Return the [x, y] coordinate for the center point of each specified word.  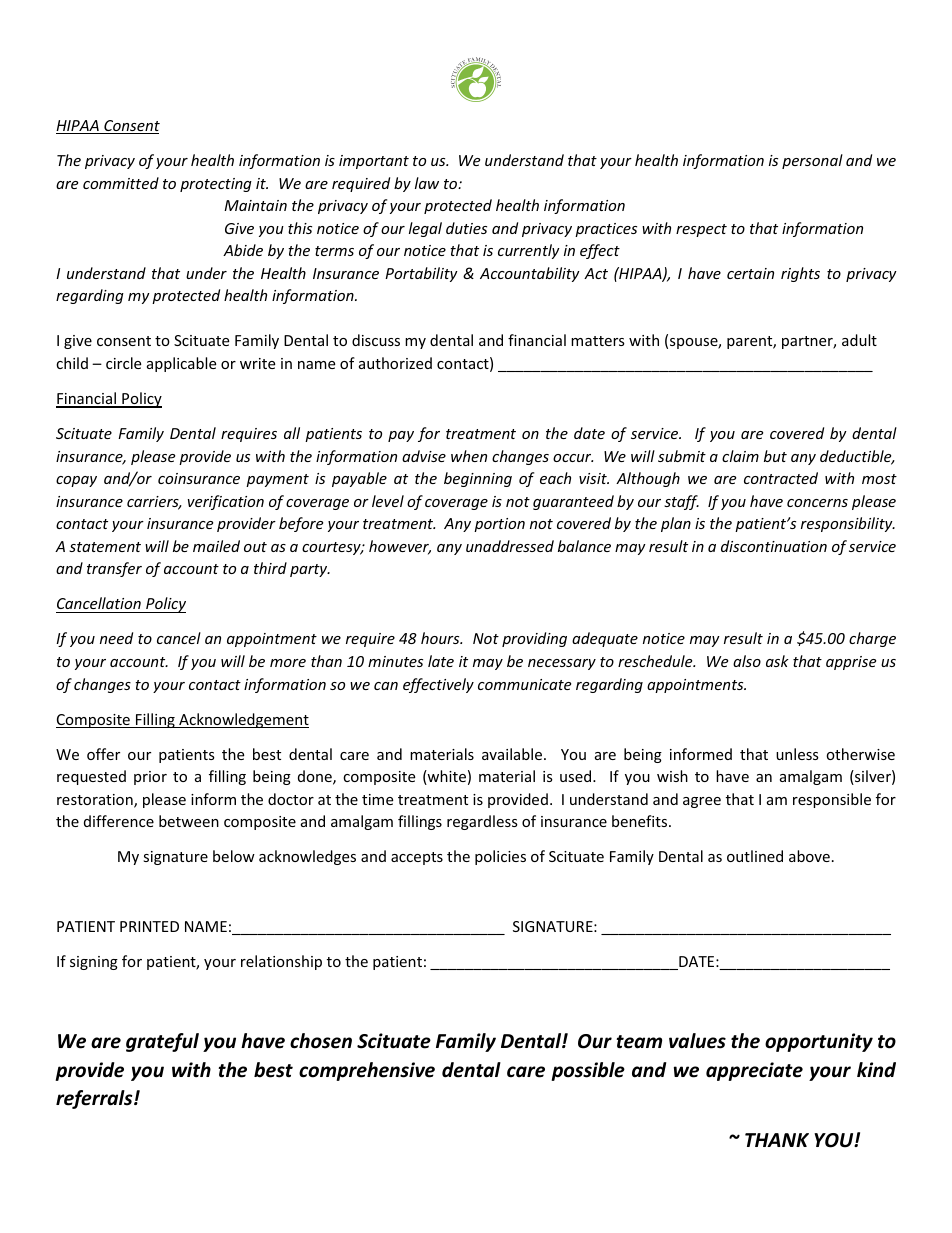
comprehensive [367, 1071]
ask [777, 661]
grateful [162, 1042]
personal [812, 161]
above [809, 856]
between [189, 821]
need [116, 638]
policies [500, 857]
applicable [181, 364]
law [427, 183]
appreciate [754, 1071]
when [469, 456]
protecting [216, 185]
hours [441, 638]
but [775, 456]
